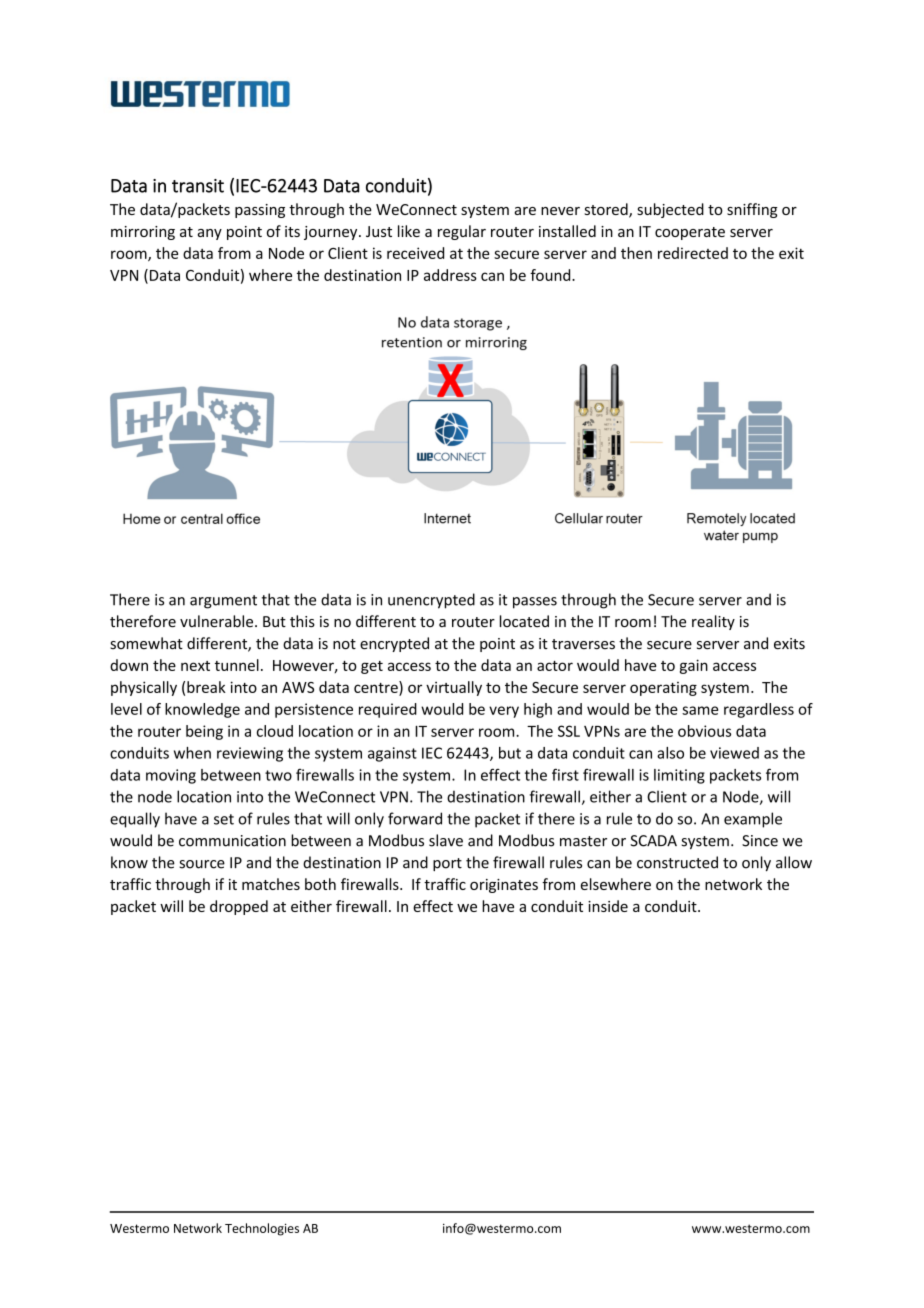  Describe the element at coordinates (753, 820) in the document. I see `example` at that location.
